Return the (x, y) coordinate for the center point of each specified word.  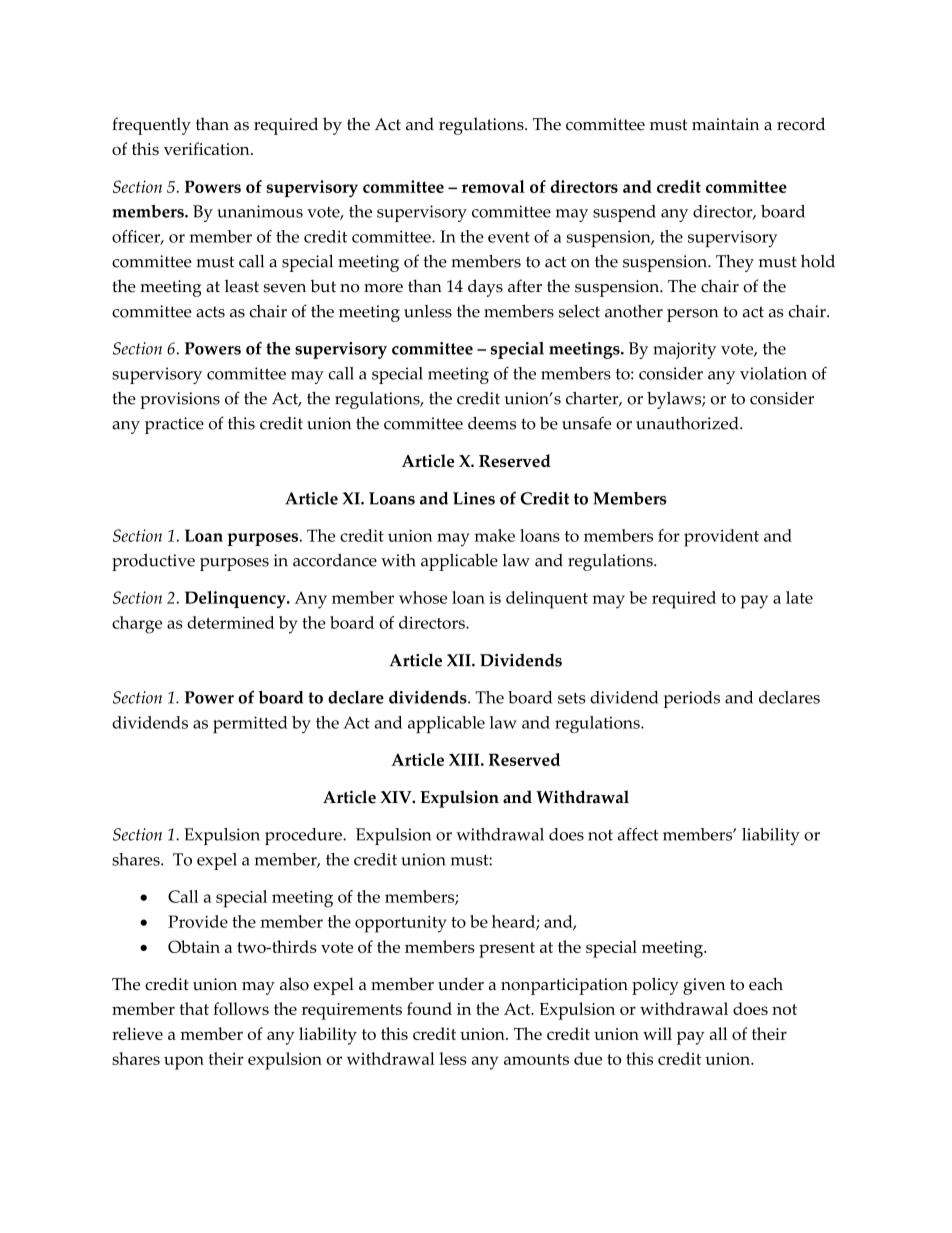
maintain (725, 124)
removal (493, 186)
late (799, 597)
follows (241, 1008)
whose (423, 597)
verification (208, 148)
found (429, 1008)
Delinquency (236, 599)
